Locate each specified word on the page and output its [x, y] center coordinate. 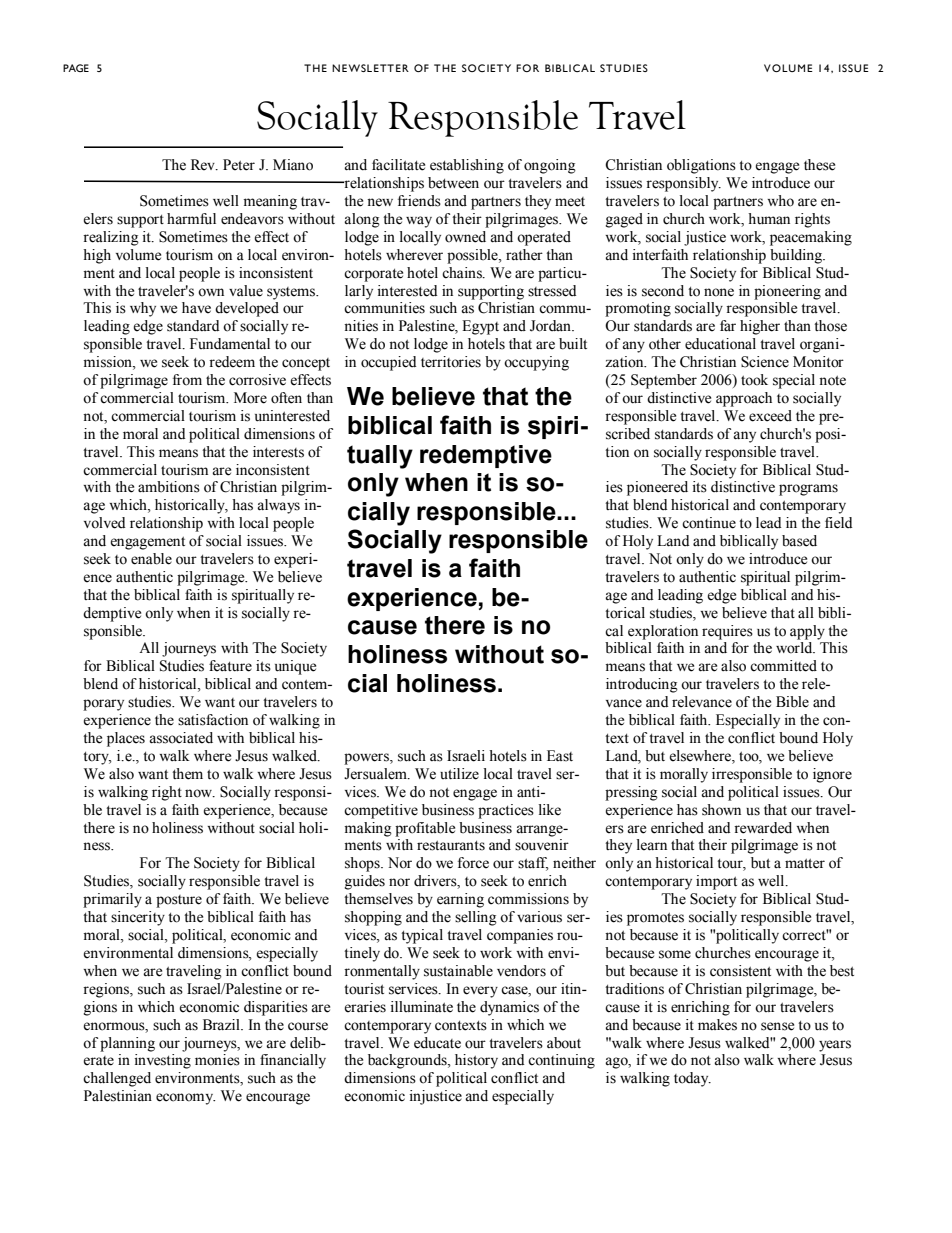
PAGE [76, 68]
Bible [792, 702]
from [187, 380]
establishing [467, 166]
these [819, 165]
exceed [770, 416]
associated [181, 738]
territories [451, 362]
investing [163, 1061]
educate [437, 1043]
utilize [459, 774]
